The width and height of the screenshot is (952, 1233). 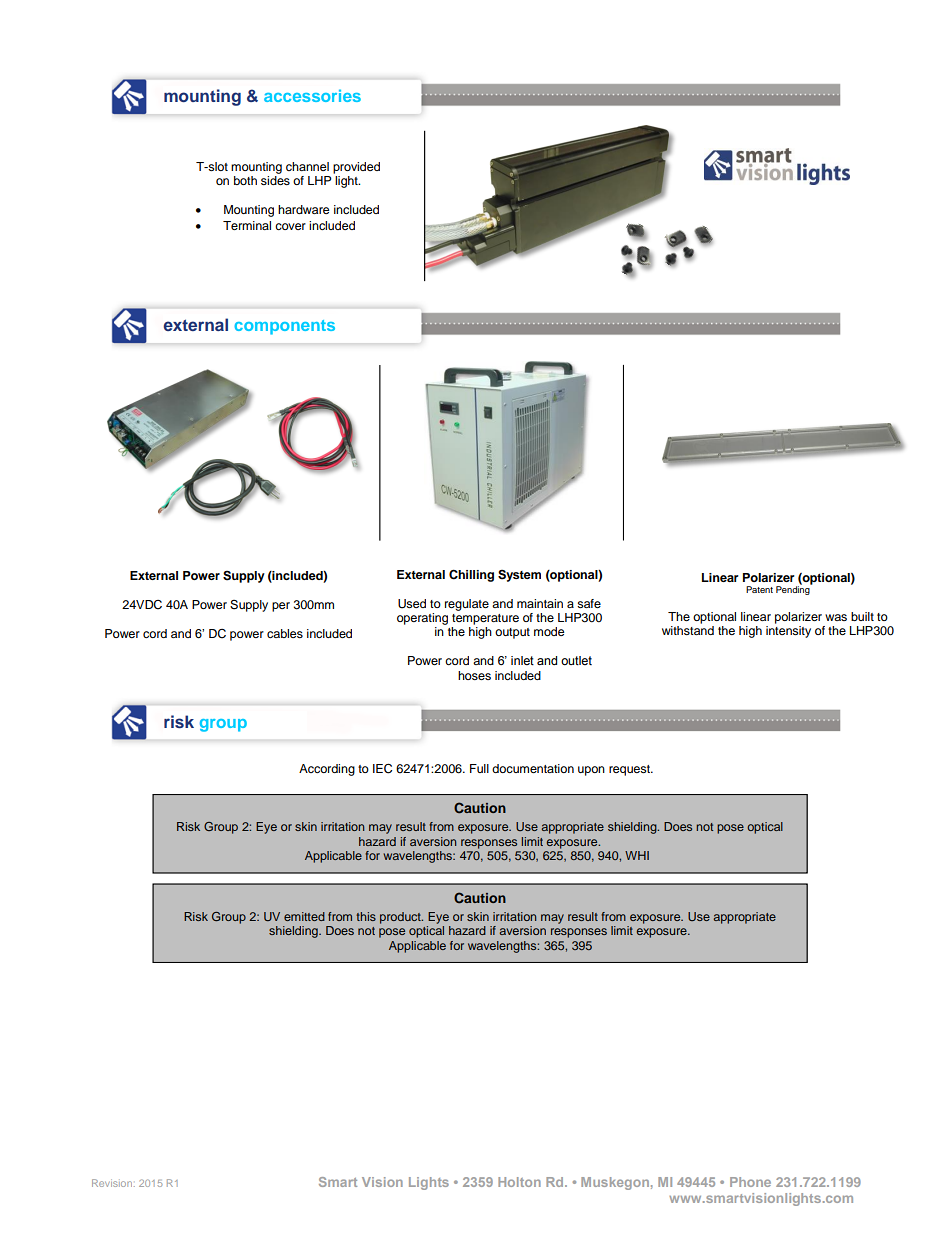 What do you see at coordinates (307, 166) in the screenshot?
I see `channel` at bounding box center [307, 166].
